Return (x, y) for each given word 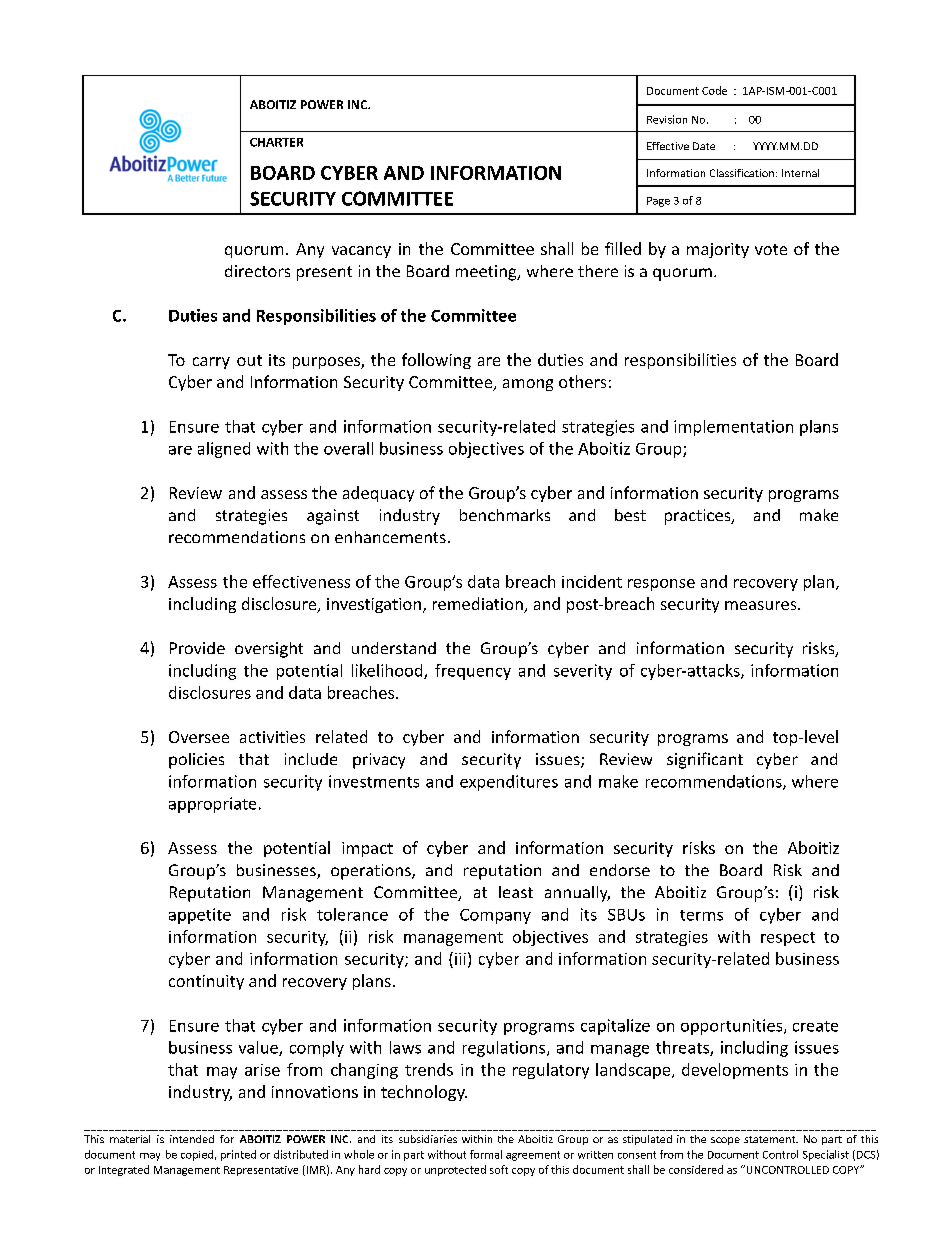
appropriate (212, 805)
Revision (667, 119)
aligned (224, 450)
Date (704, 146)
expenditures (509, 783)
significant (705, 760)
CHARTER (276, 142)
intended (192, 1139)
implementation (733, 428)
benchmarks (505, 515)
